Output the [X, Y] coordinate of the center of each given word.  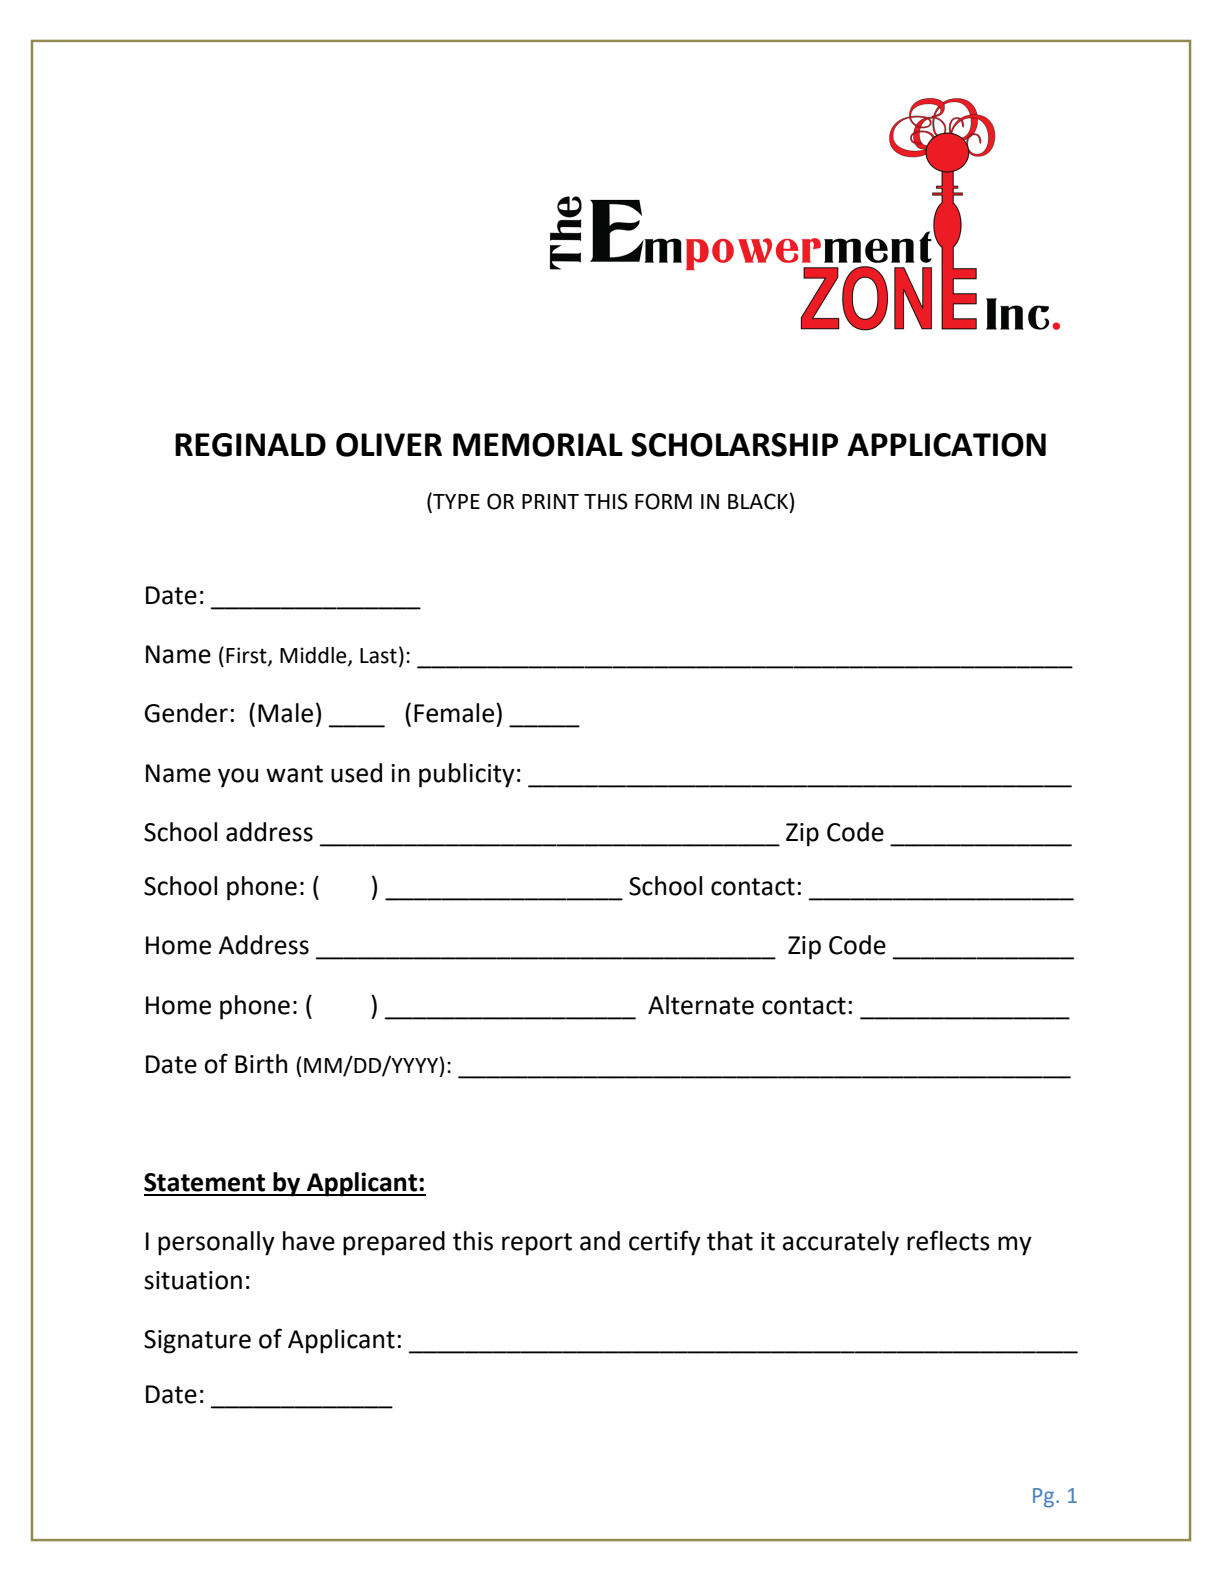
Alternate [701, 1005]
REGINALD [250, 445]
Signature [197, 1342]
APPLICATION [946, 445]
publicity [467, 775]
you [238, 778]
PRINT [550, 501]
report [537, 1244]
